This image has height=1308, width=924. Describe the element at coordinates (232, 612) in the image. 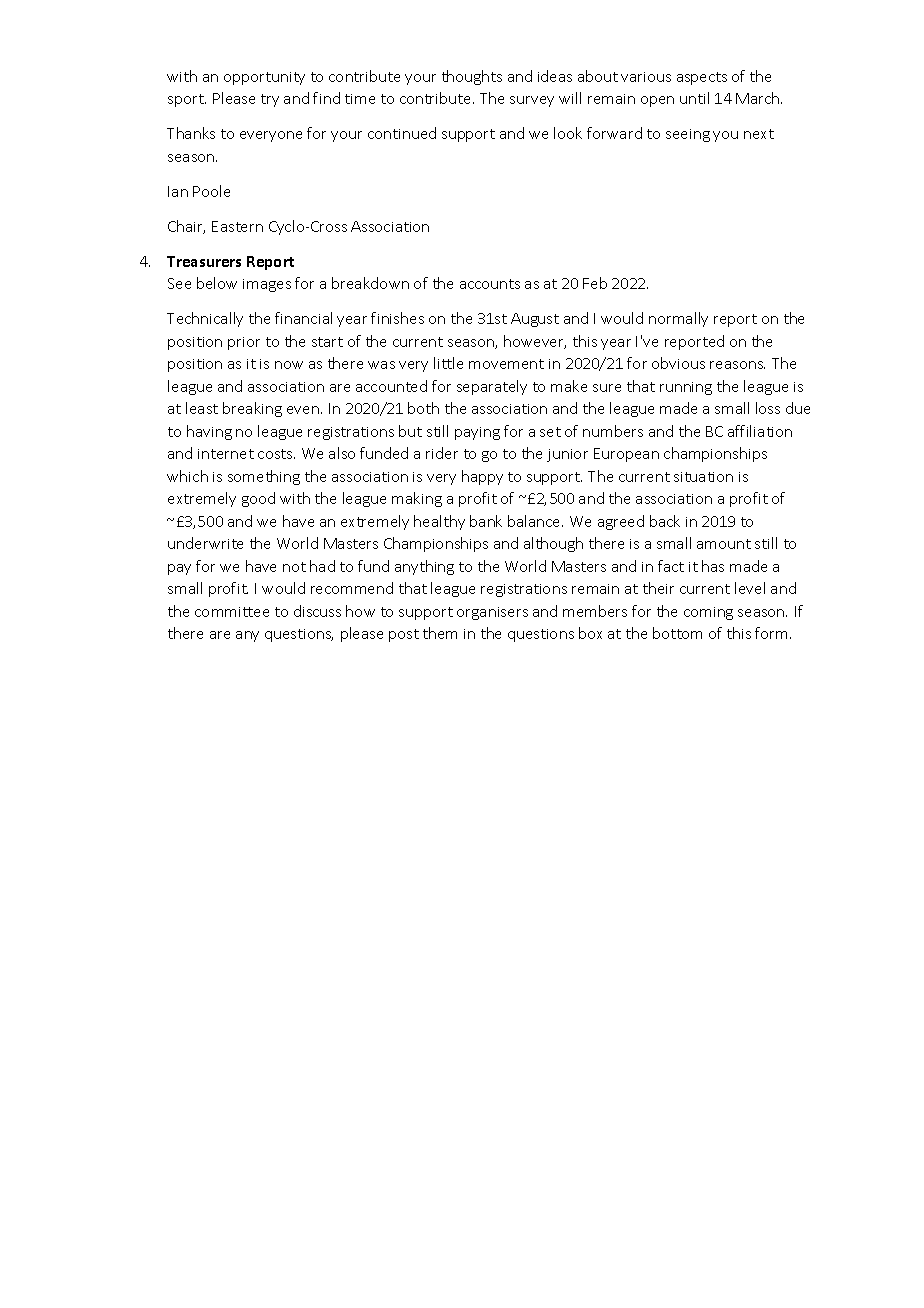

I see `committee` at that location.
